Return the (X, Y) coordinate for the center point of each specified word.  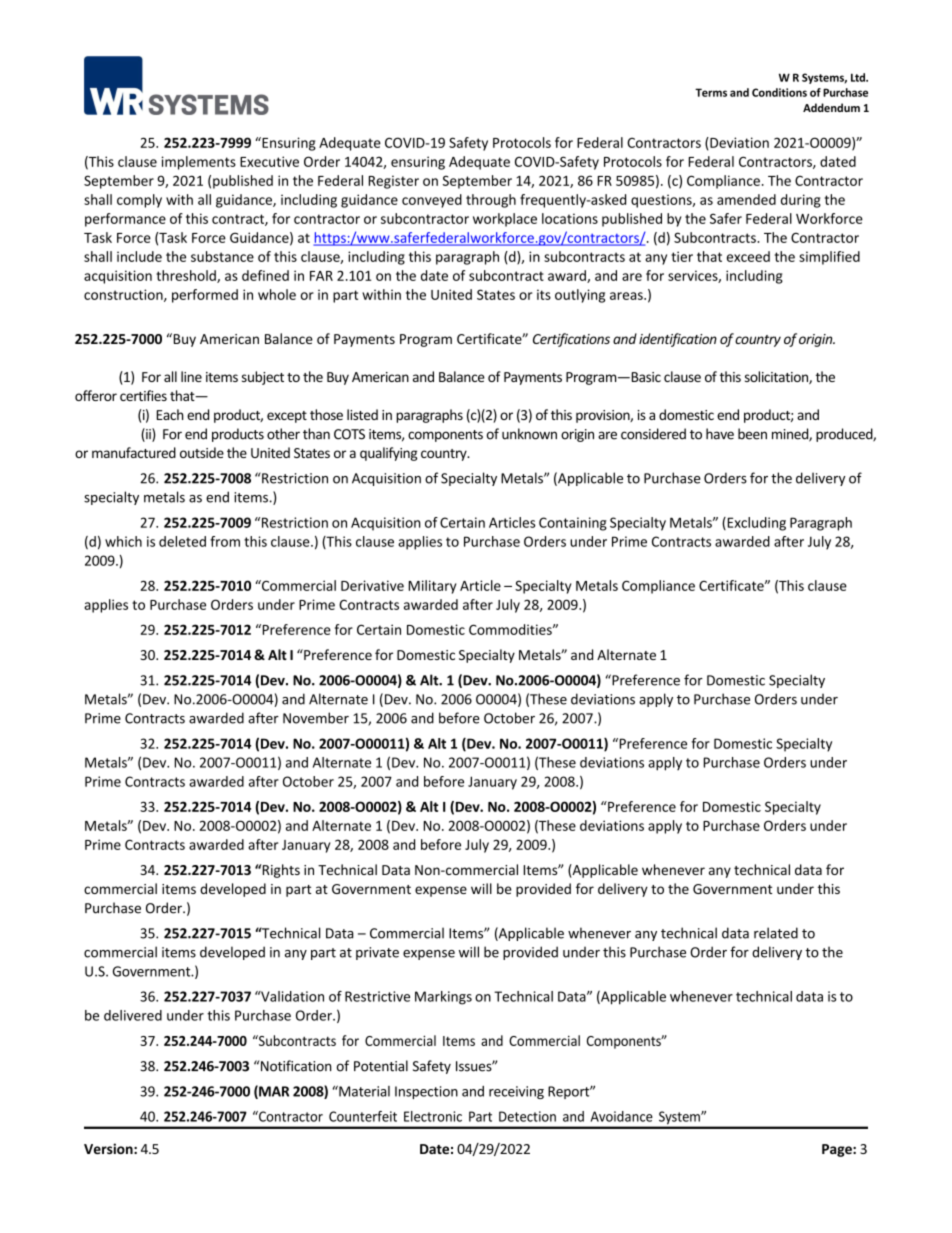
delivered (133, 1015)
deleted (182, 541)
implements (198, 163)
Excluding (755, 524)
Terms (711, 92)
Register (394, 182)
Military (432, 587)
